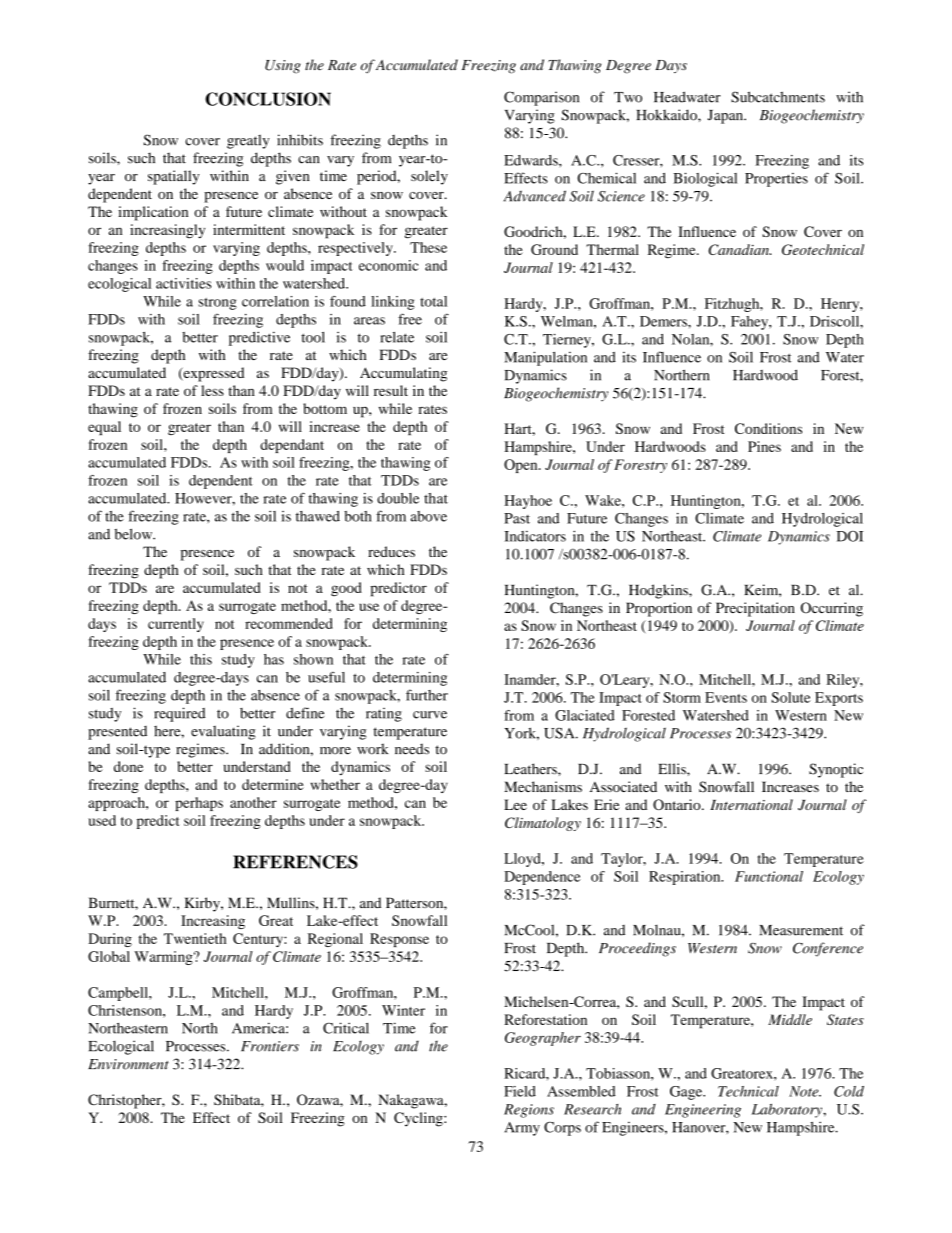  I want to click on less, so click(212, 390).
